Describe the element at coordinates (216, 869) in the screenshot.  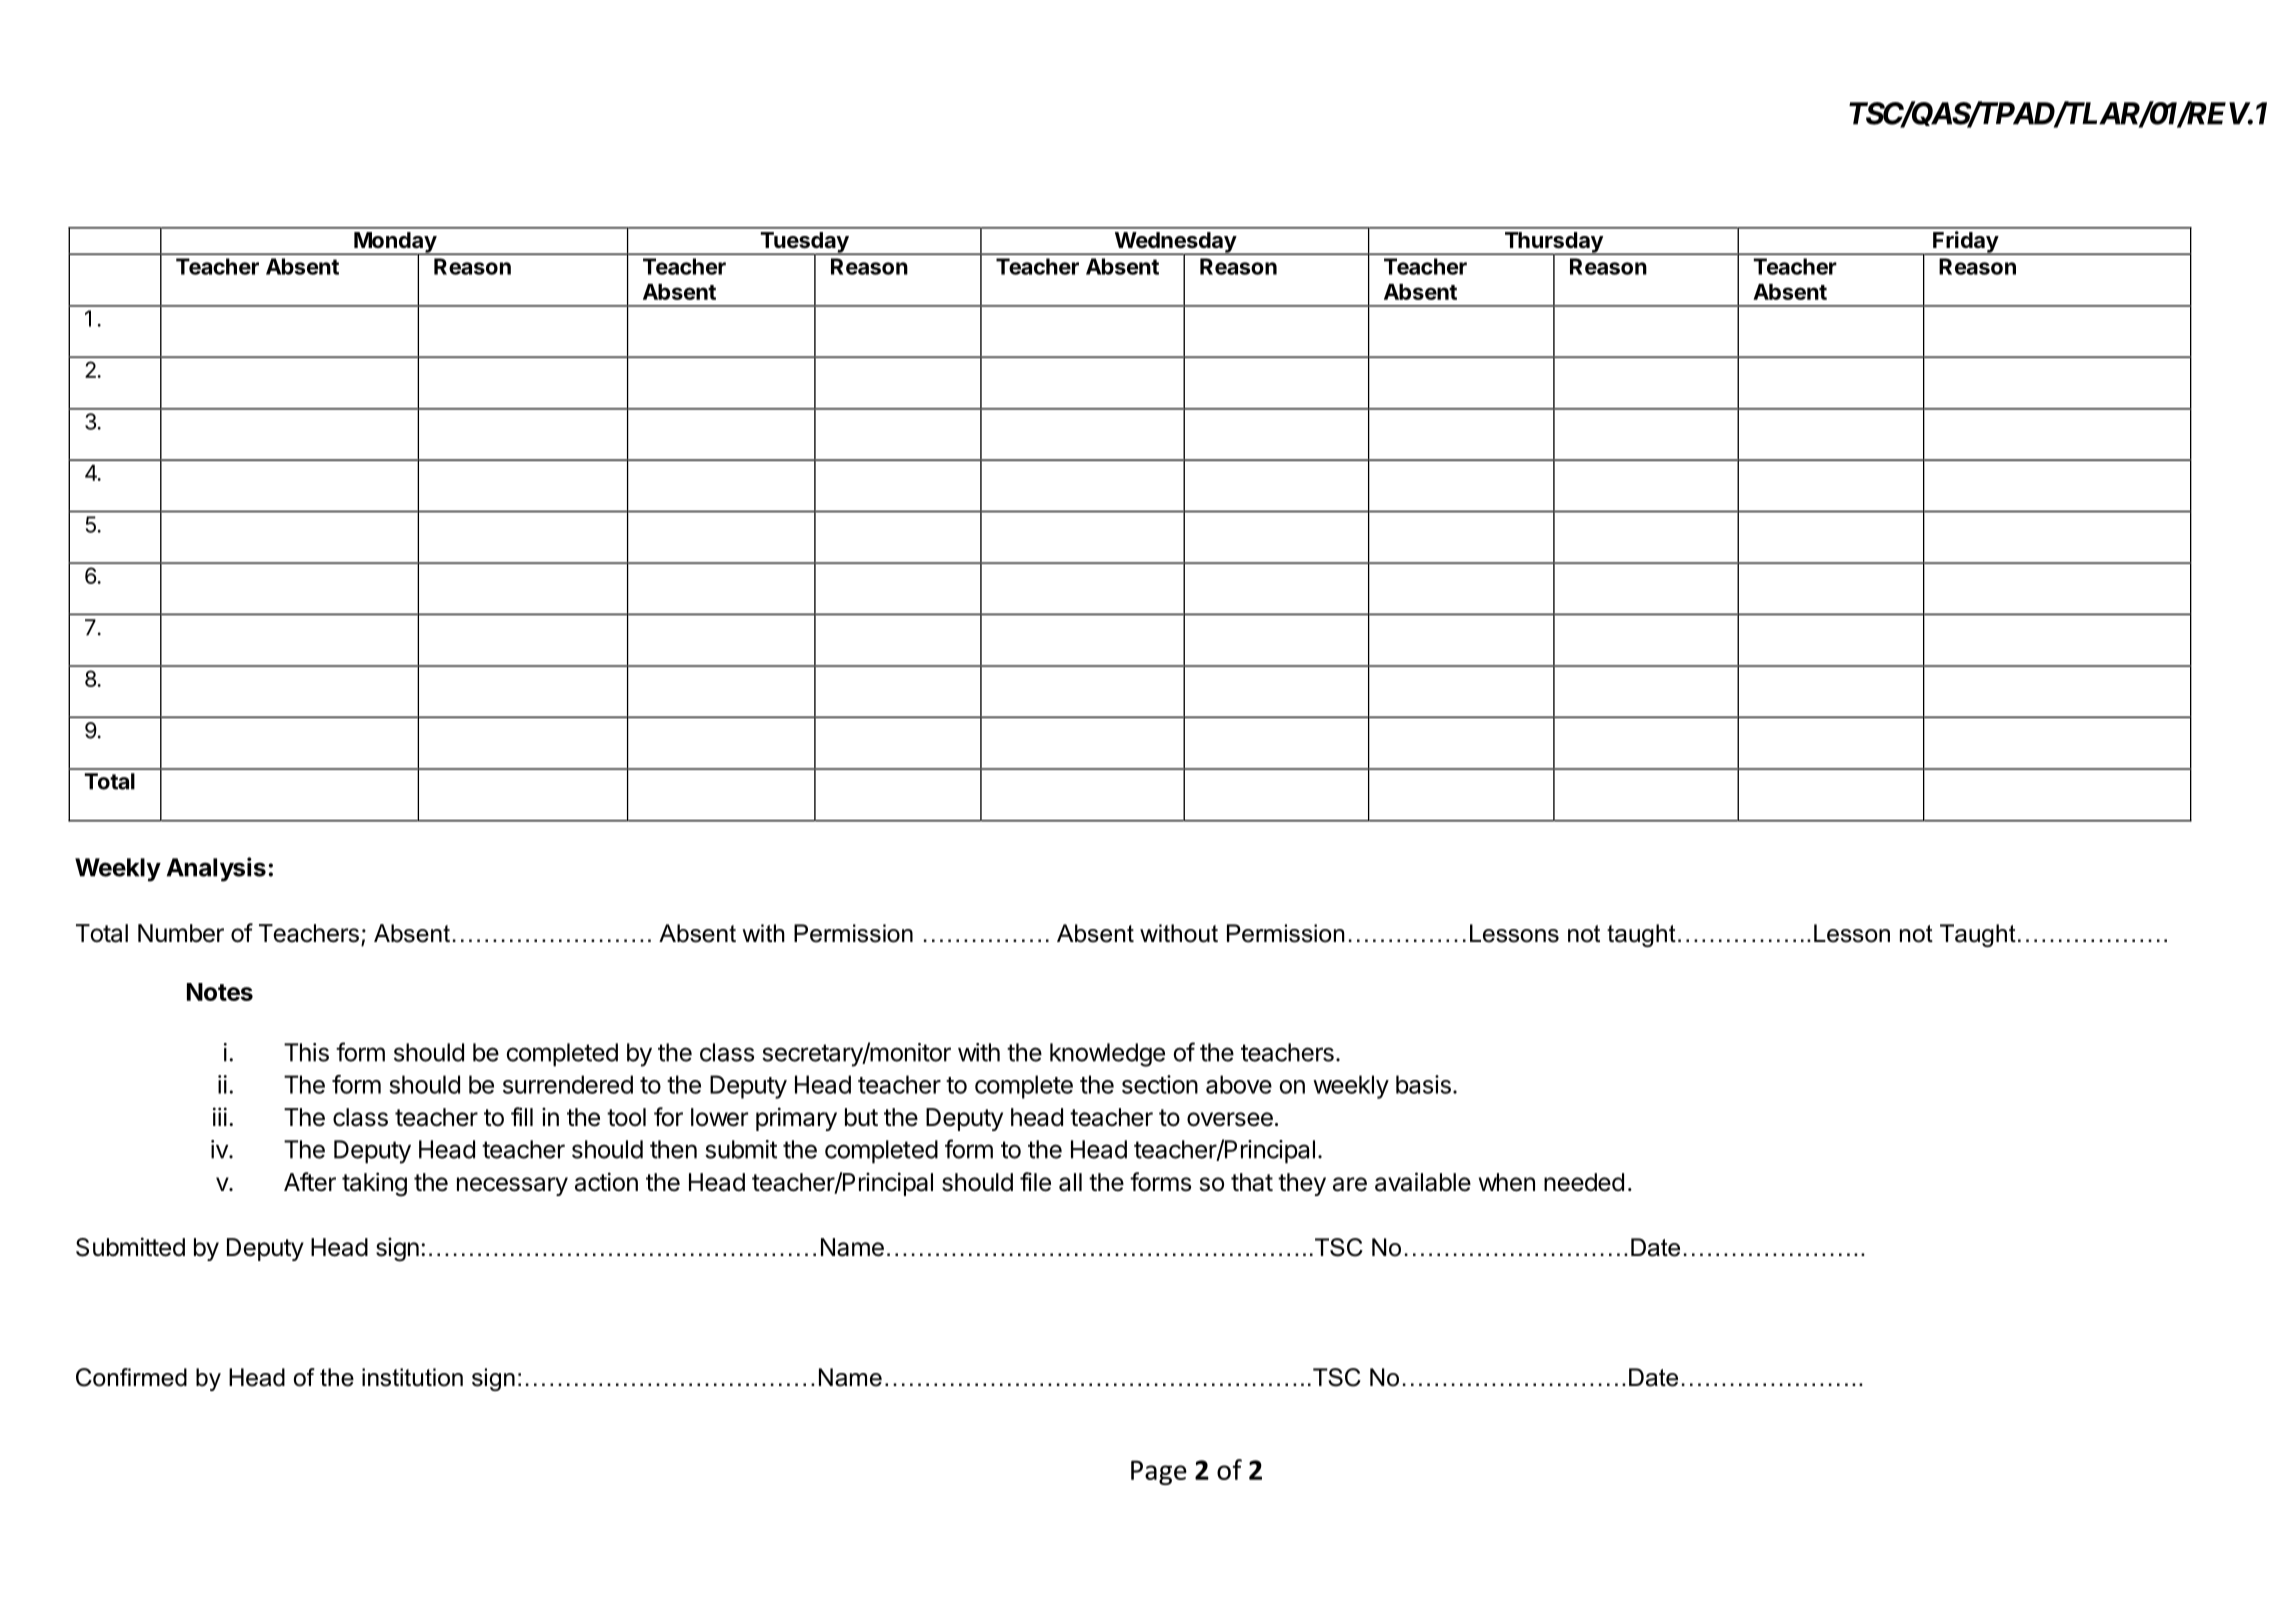
I see `Analysis` at that location.
